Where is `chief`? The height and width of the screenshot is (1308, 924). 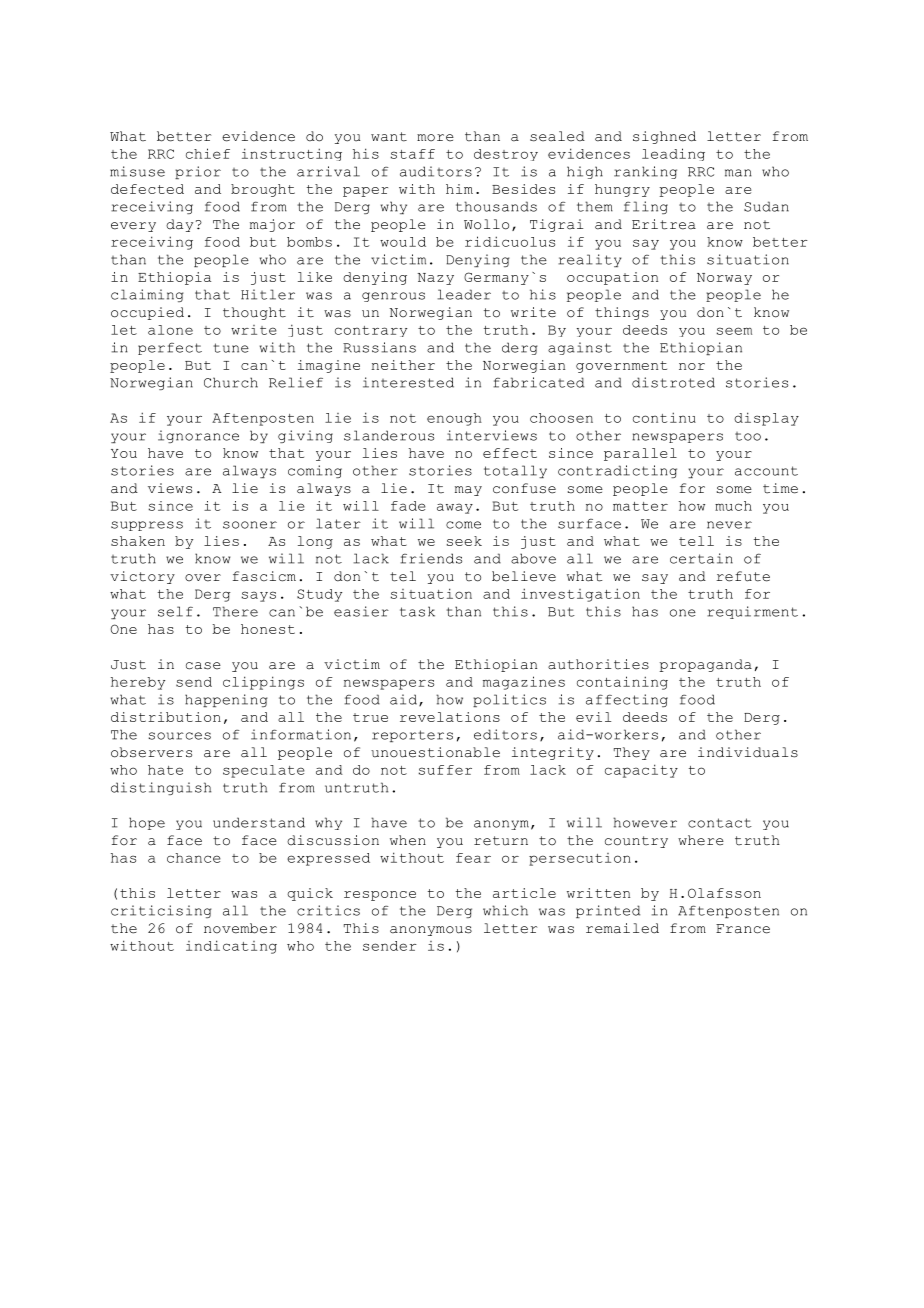 chief is located at coordinates (208, 153).
